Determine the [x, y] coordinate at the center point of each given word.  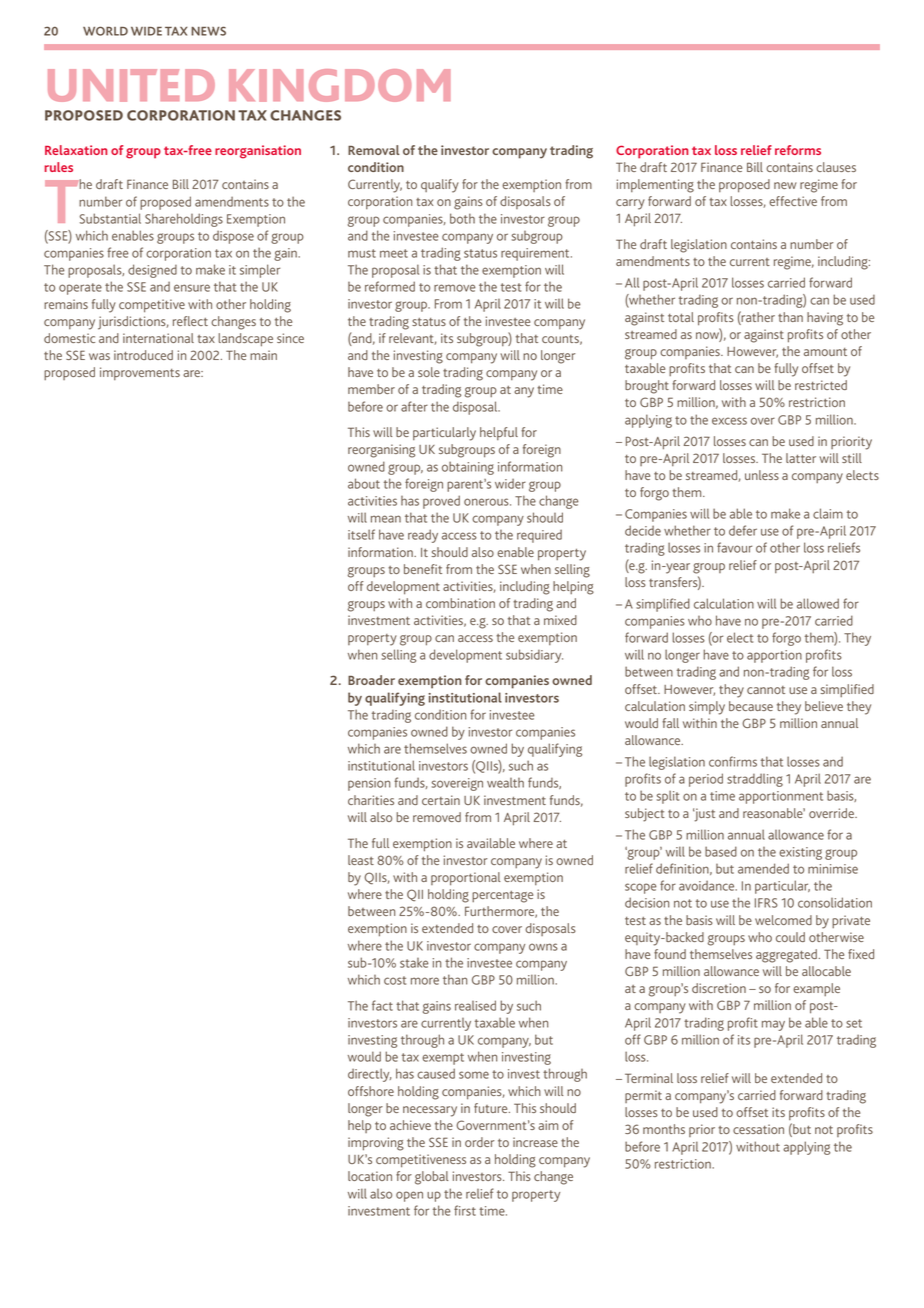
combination [460, 603]
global [431, 1178]
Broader [371, 680]
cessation [758, 1129]
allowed [818, 603]
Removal [374, 150]
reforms [798, 150]
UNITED [131, 85]
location [370, 1176]
